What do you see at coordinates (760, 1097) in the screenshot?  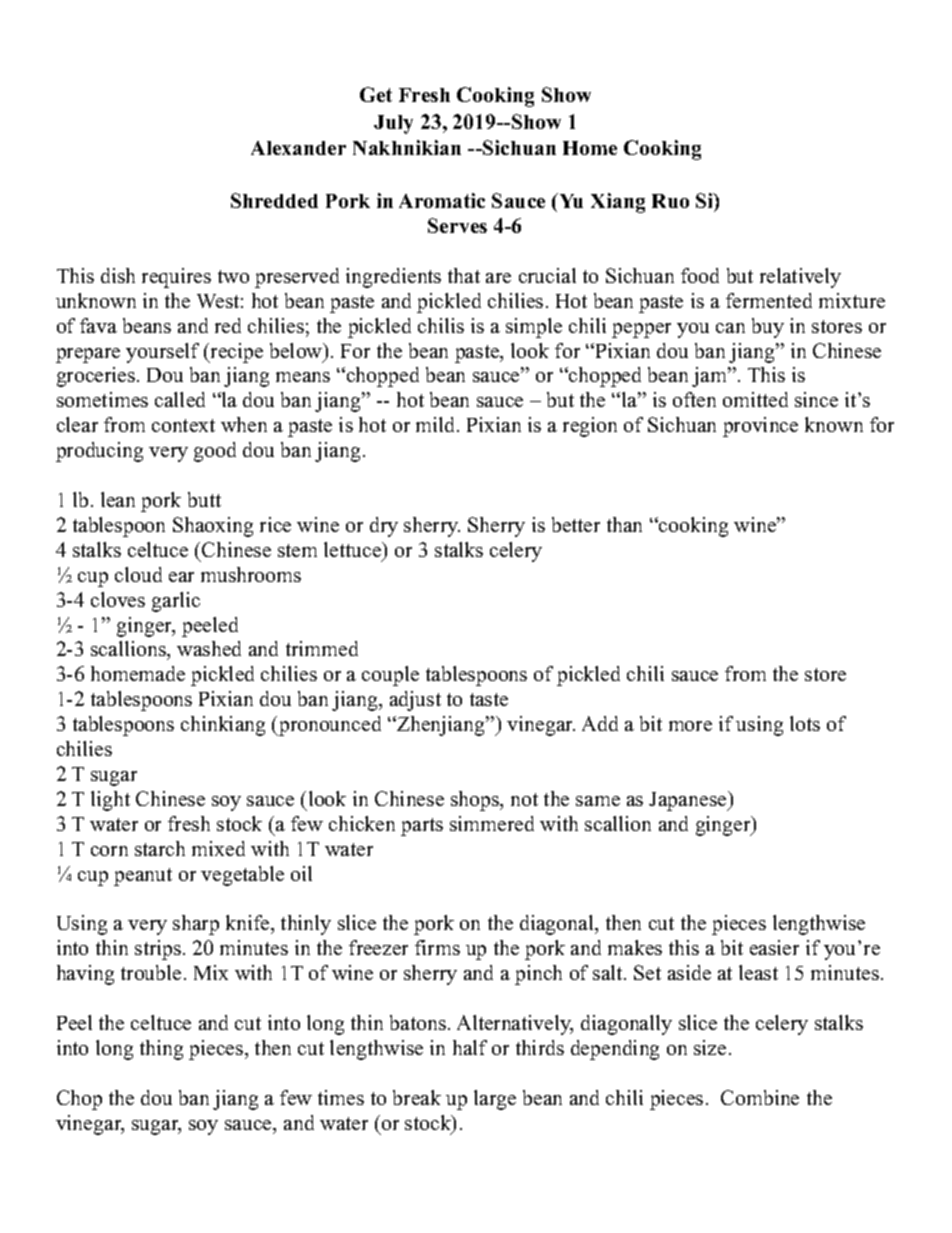 I see `Combine` at bounding box center [760, 1097].
